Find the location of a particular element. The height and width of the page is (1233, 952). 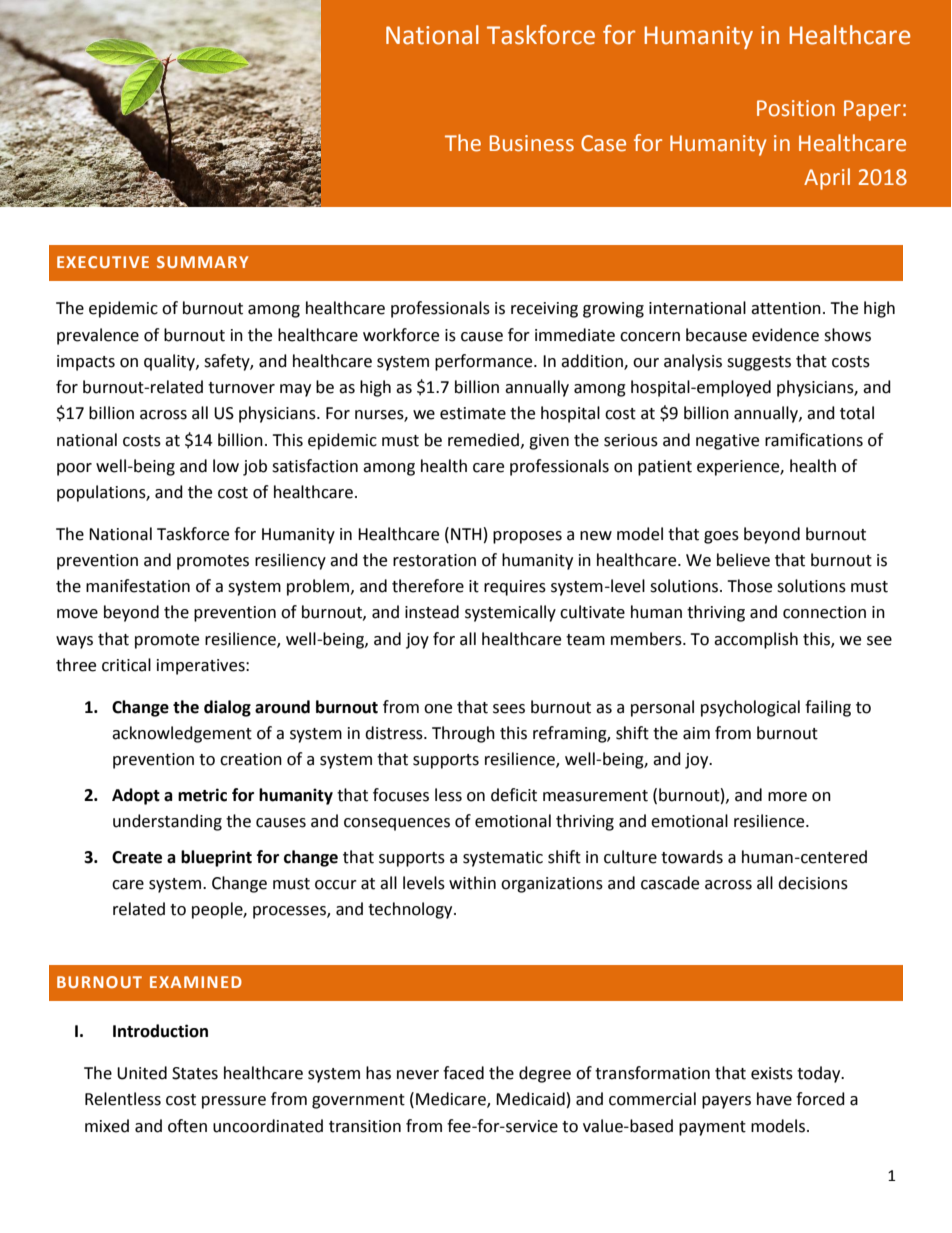

understanding is located at coordinates (167, 822).
